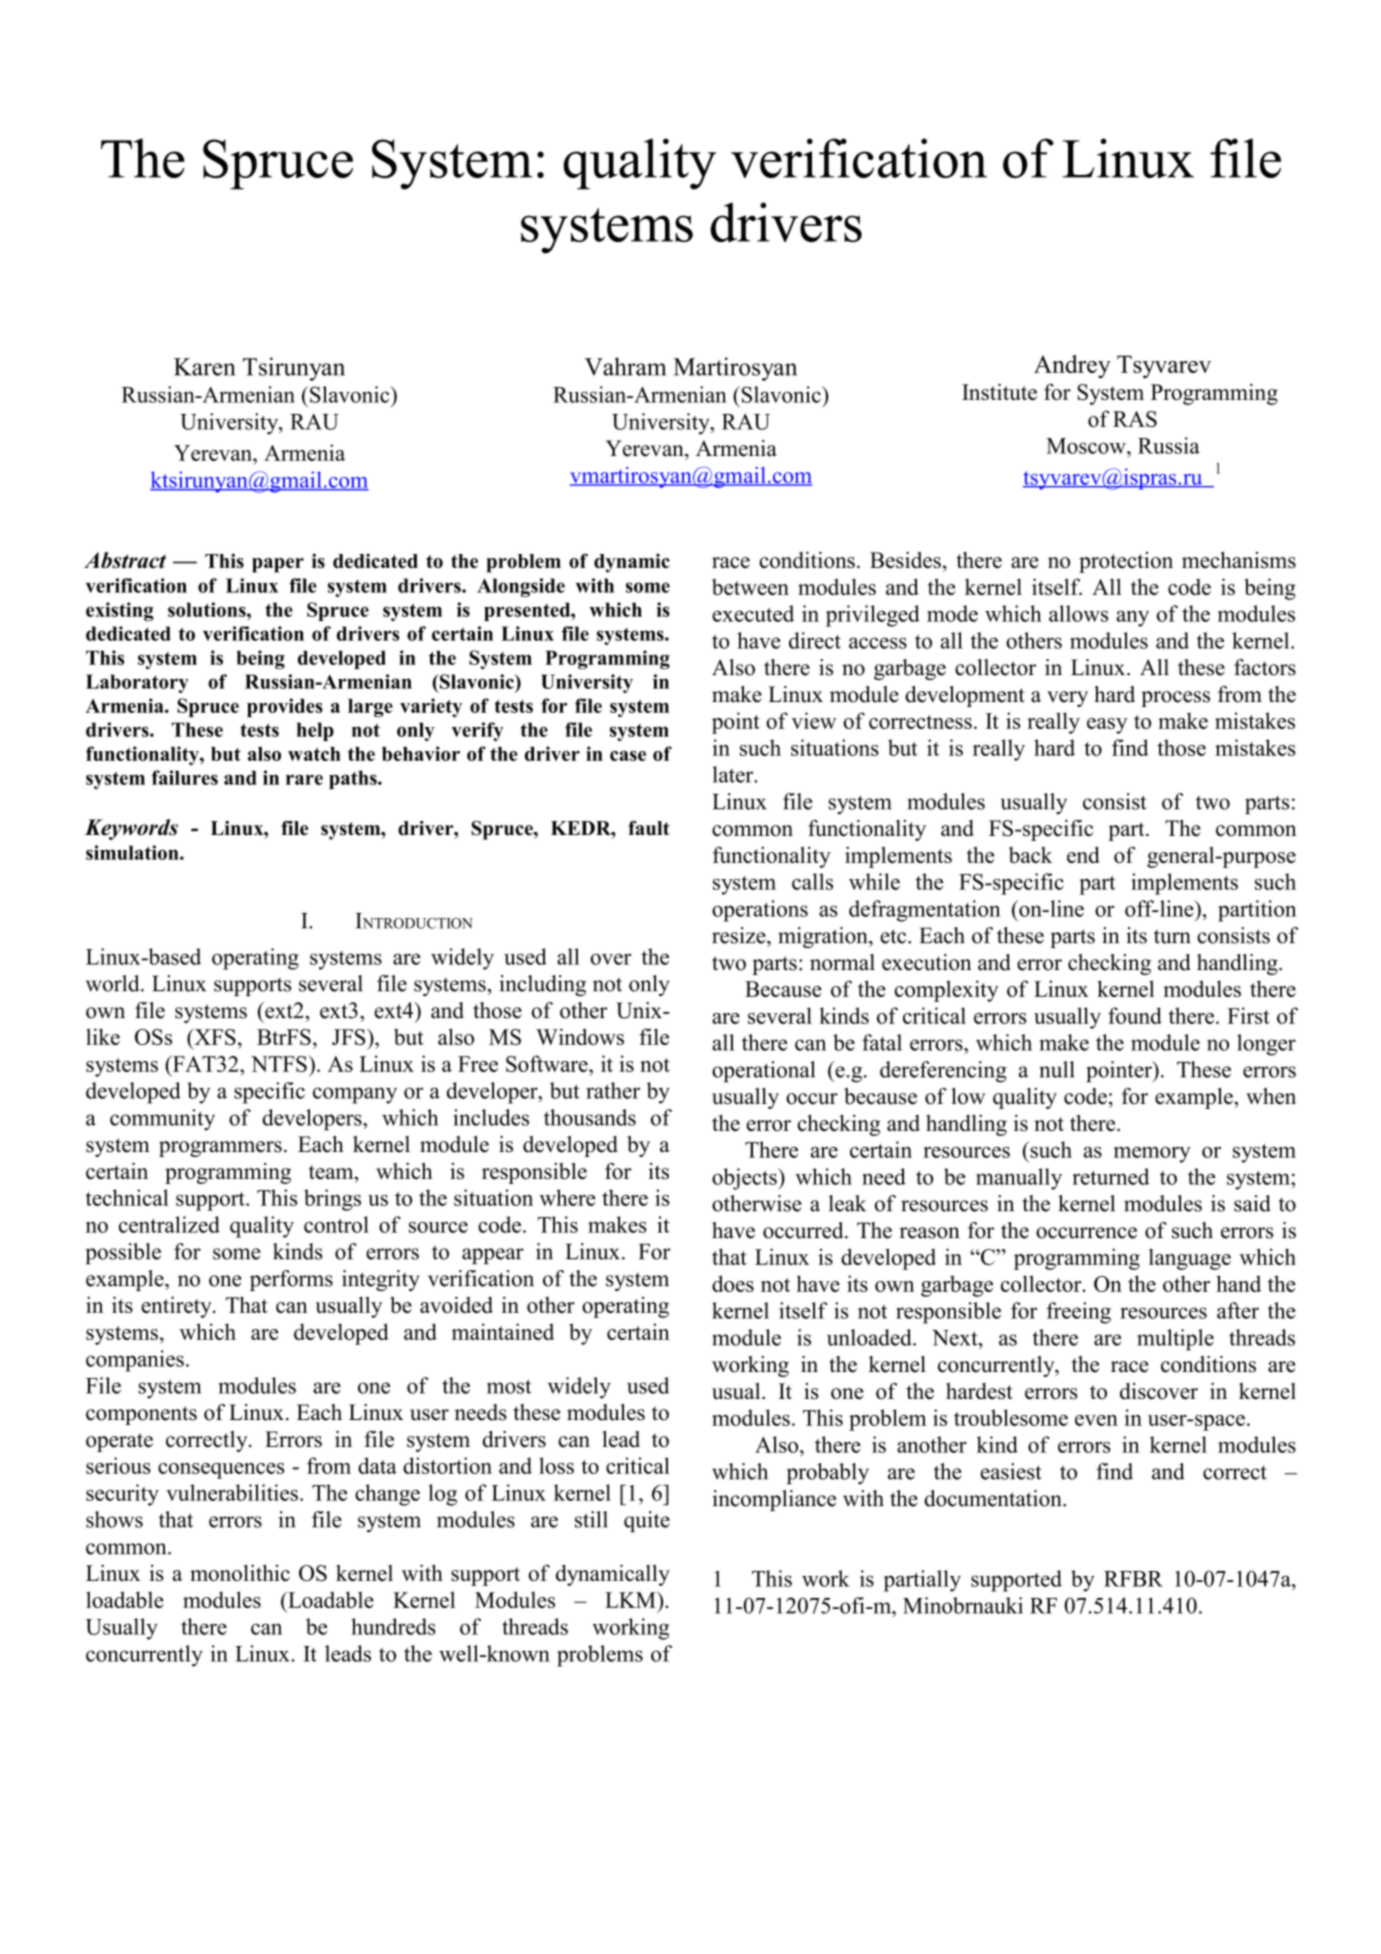 The width and height of the screenshot is (1381, 1954). Describe the element at coordinates (1175, 699) in the screenshot. I see `process` at that location.
